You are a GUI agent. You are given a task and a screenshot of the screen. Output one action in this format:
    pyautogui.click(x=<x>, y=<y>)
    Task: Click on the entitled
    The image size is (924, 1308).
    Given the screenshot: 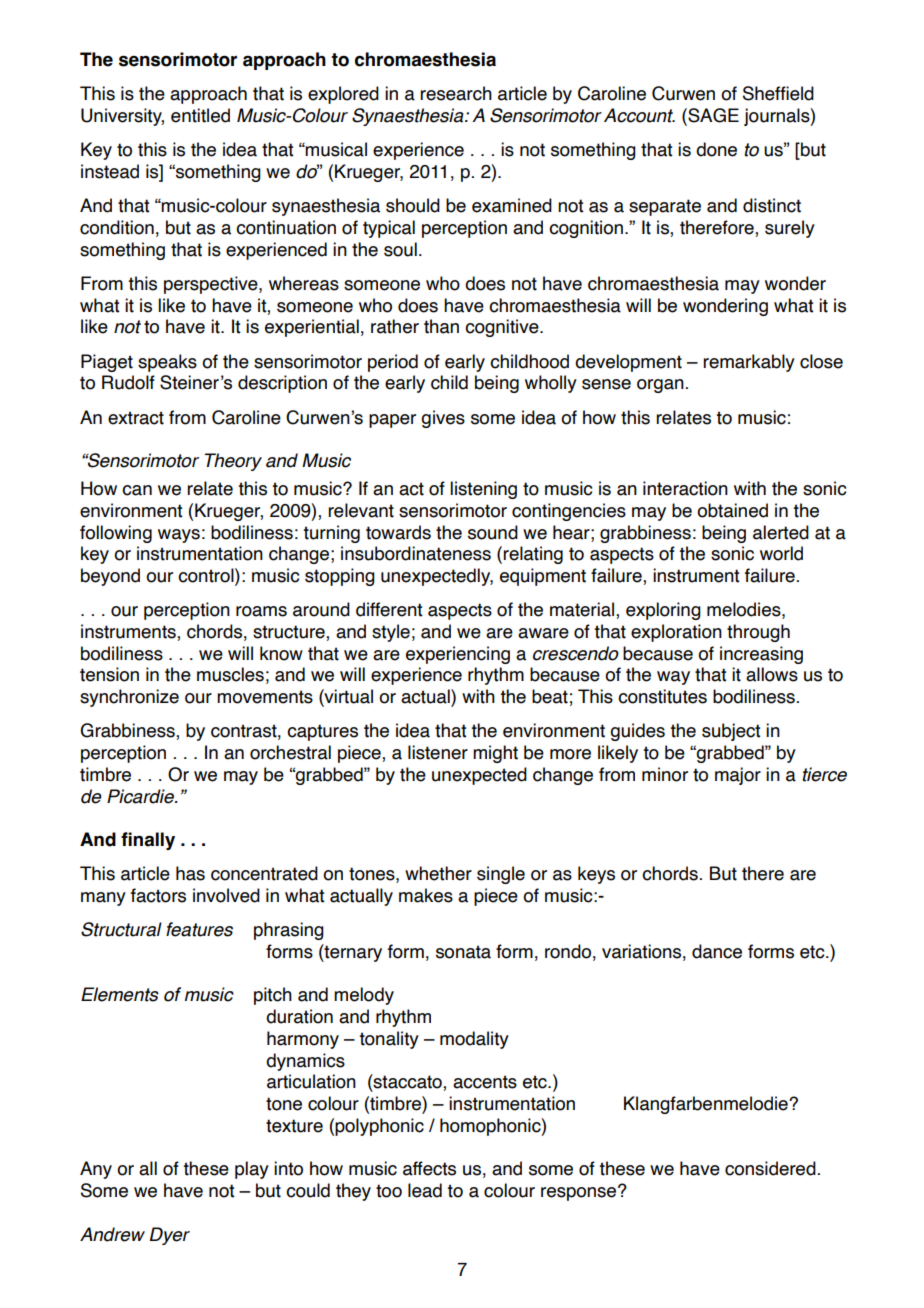 What is the action you would take?
    pyautogui.click(x=200, y=115)
